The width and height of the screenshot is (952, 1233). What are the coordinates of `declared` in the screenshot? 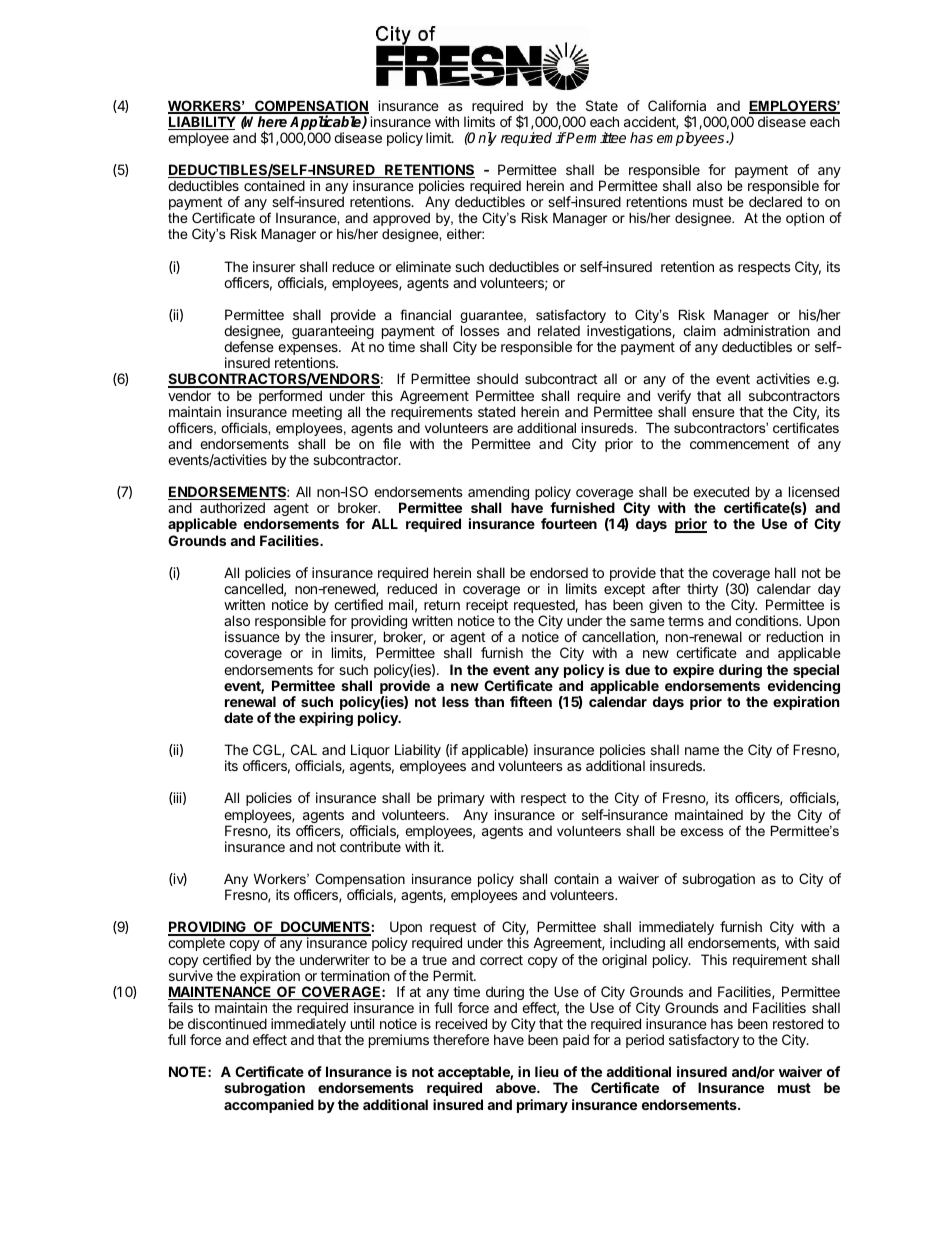 It's located at (775, 201).
